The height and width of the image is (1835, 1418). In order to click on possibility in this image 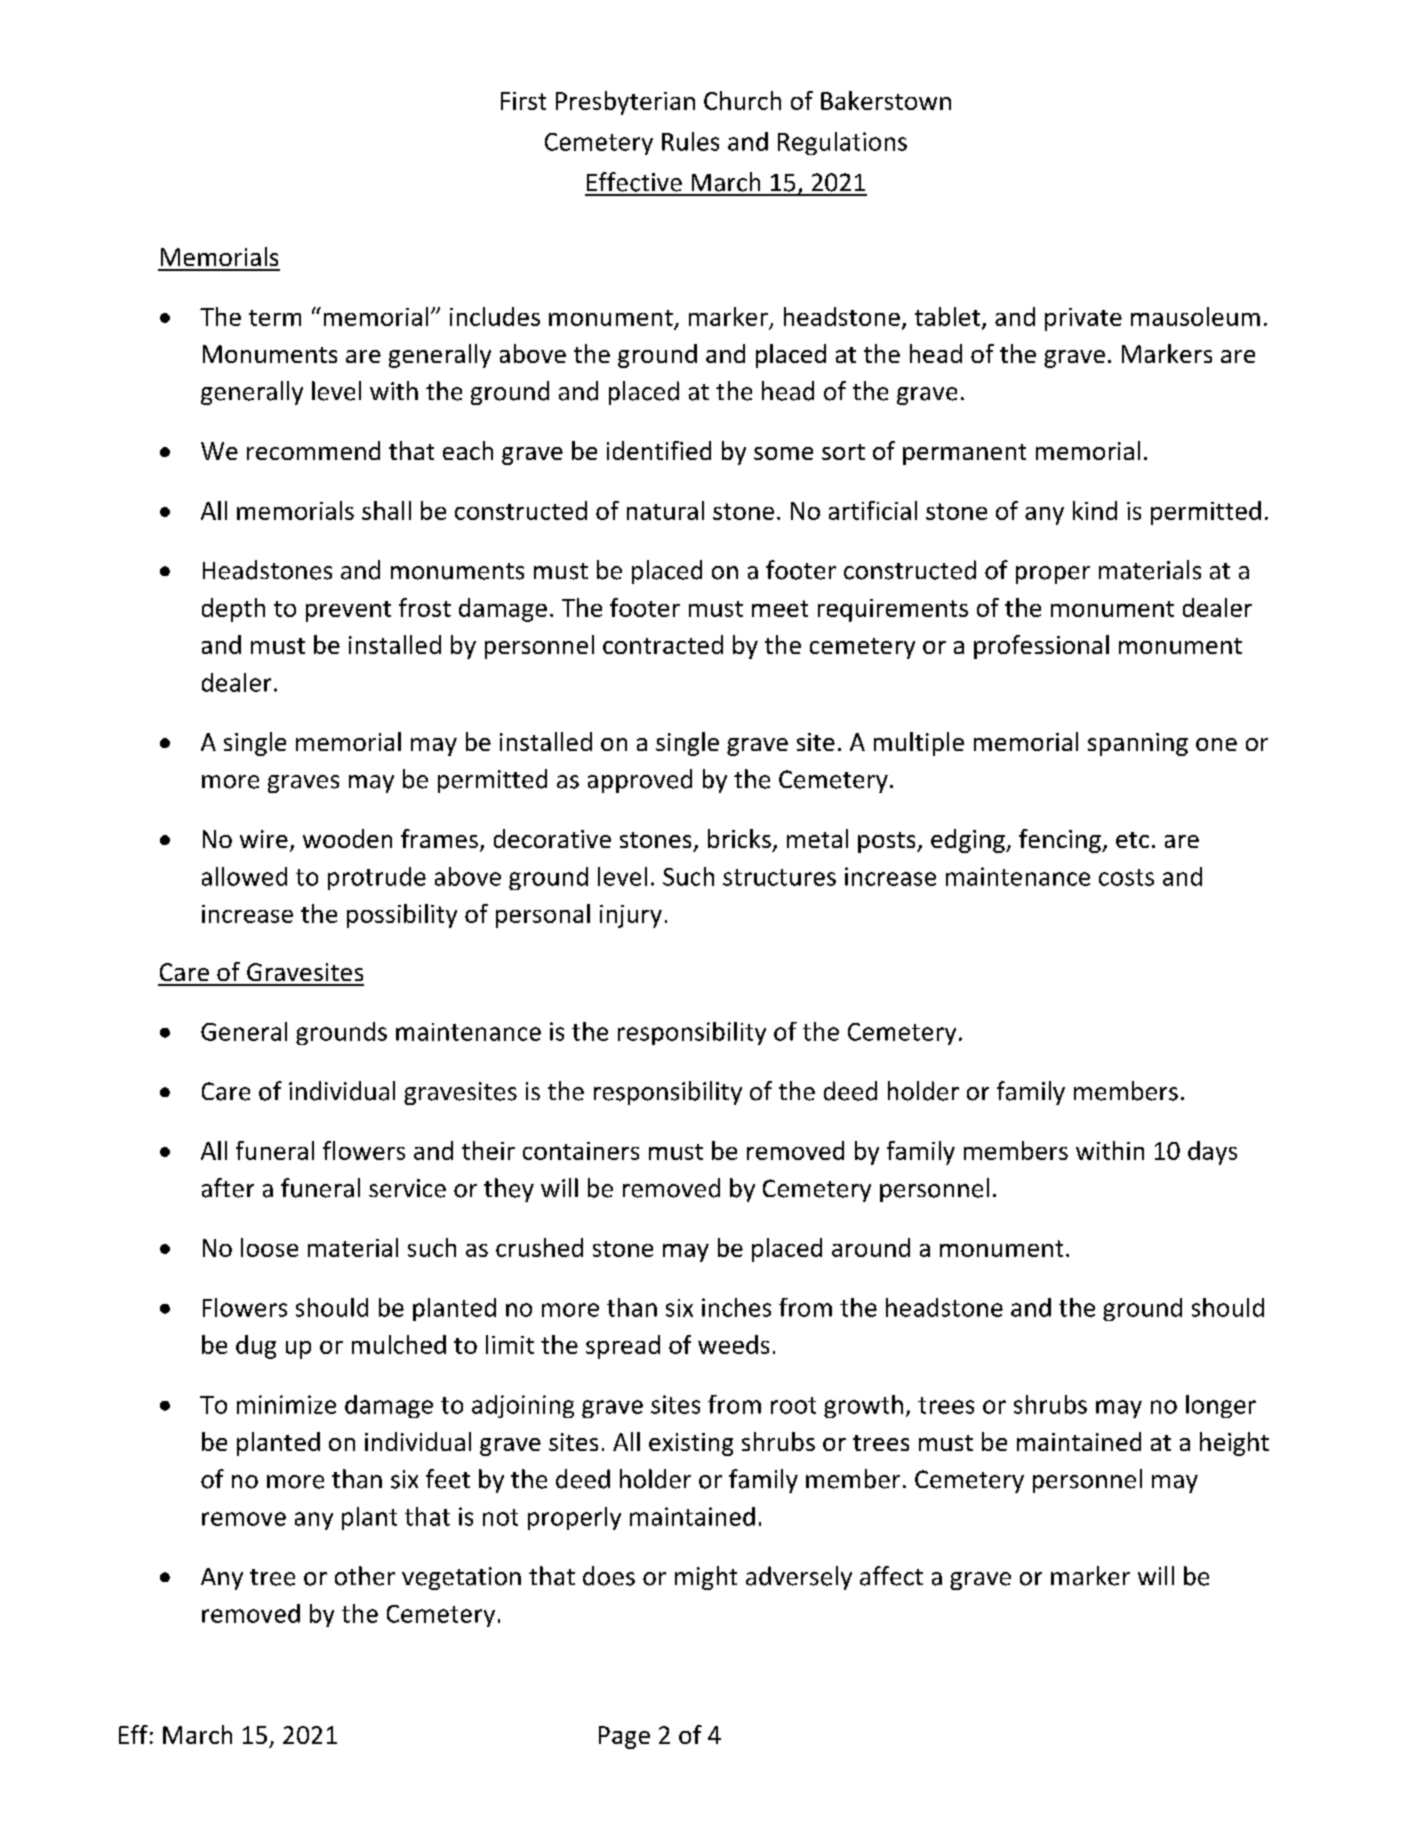, I will do `click(402, 916)`.
